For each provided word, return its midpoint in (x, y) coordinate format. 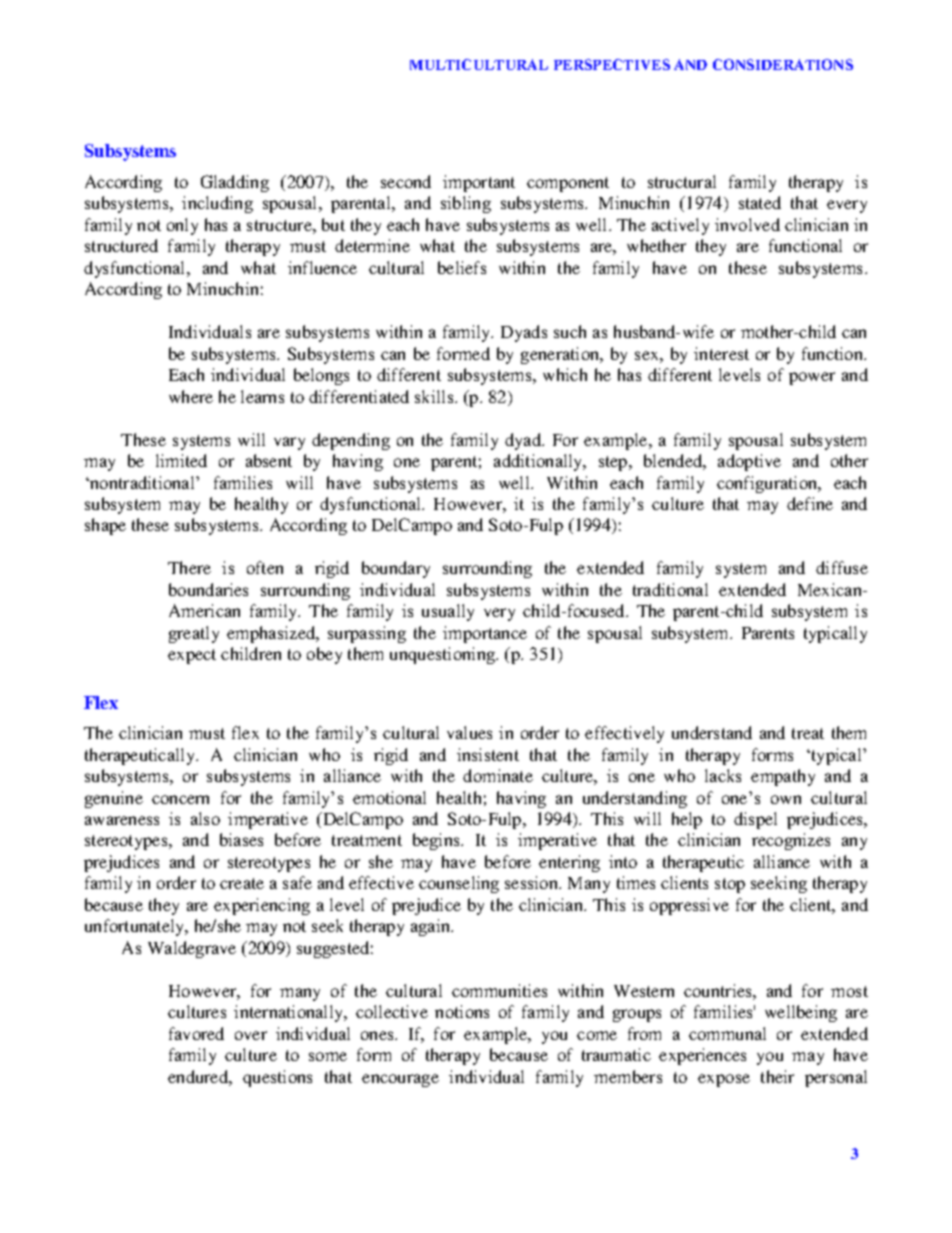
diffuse (842, 567)
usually (448, 612)
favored (196, 1033)
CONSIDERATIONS (783, 64)
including (217, 204)
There (189, 567)
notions (462, 1011)
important (479, 183)
